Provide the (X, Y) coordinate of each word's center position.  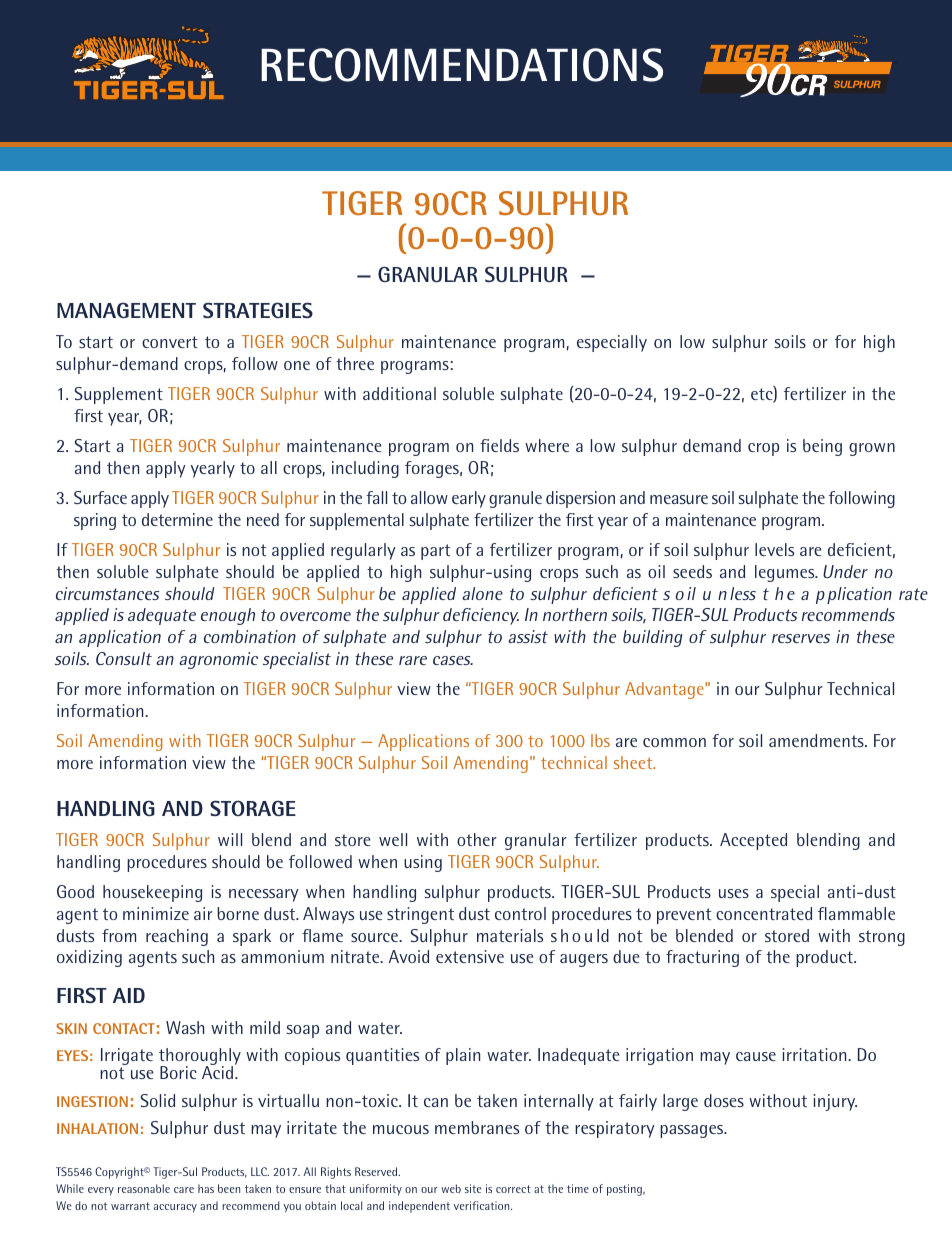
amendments (817, 740)
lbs (600, 740)
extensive (470, 956)
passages (693, 1131)
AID (129, 995)
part (435, 552)
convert (170, 342)
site (473, 1188)
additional (399, 393)
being (822, 447)
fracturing (702, 958)
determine (177, 519)
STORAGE (253, 808)
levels (774, 549)
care (184, 1190)
